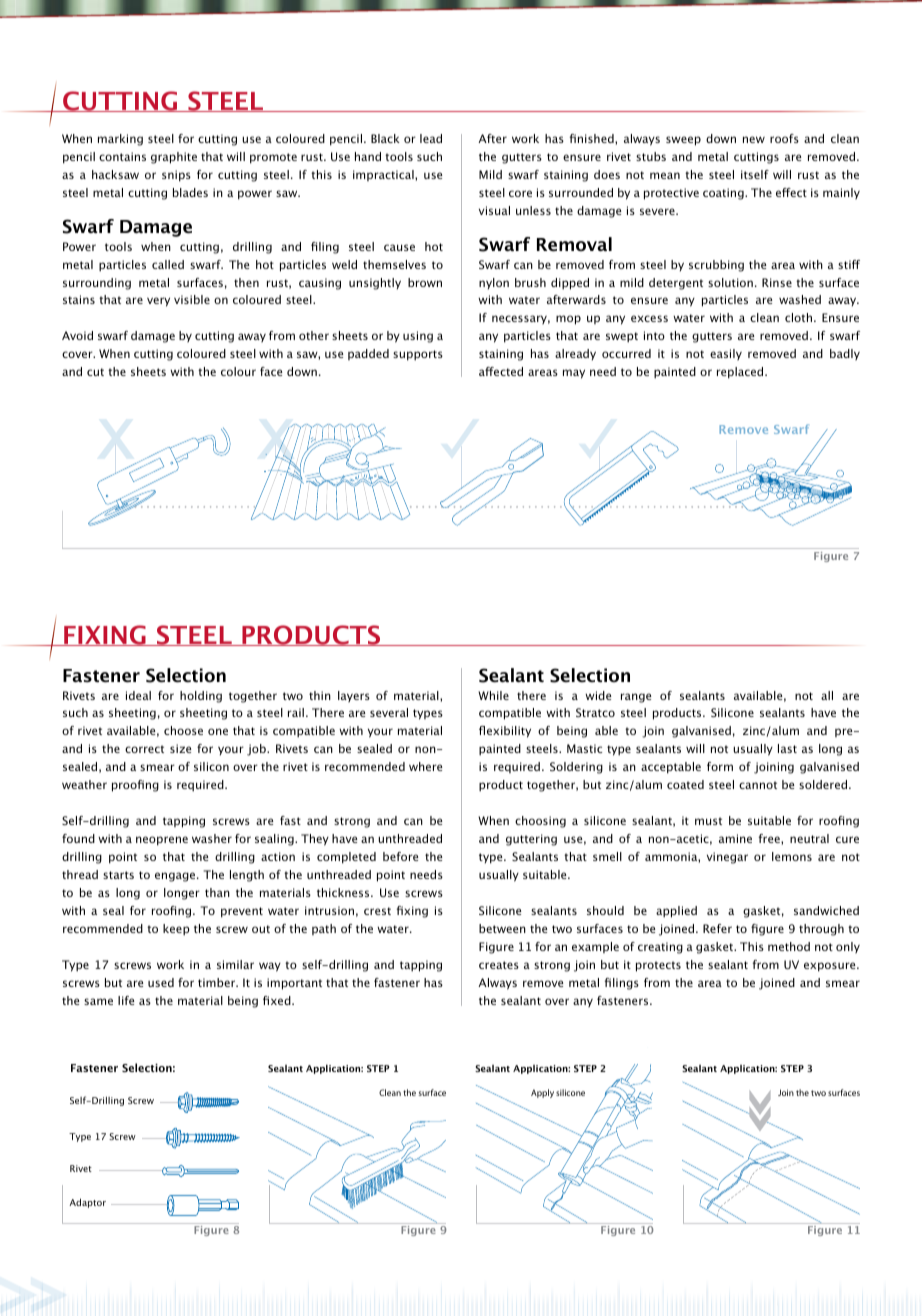 This screenshot has height=1316, width=922. I want to click on affected, so click(501, 371).
